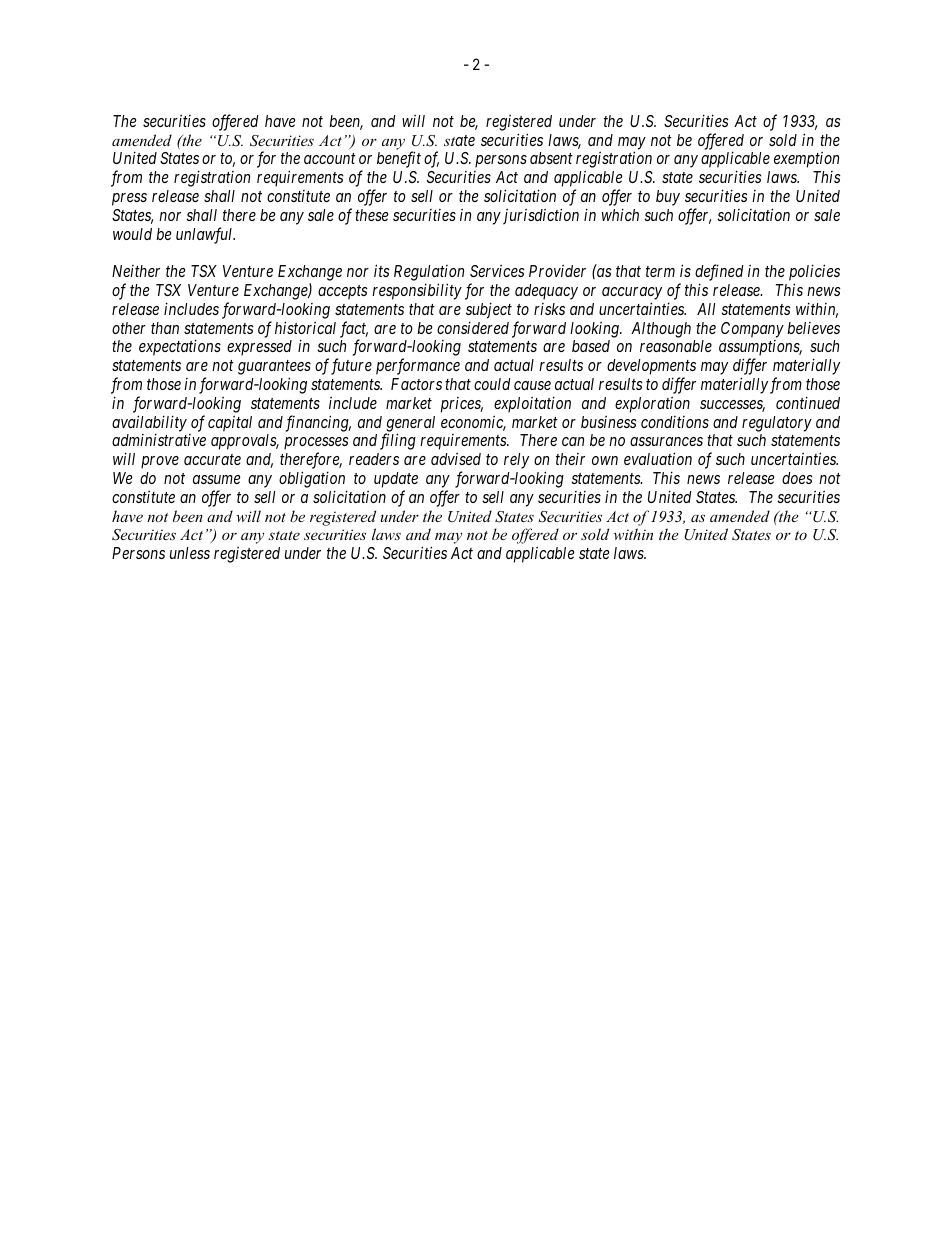  I want to click on assurances, so click(666, 441).
